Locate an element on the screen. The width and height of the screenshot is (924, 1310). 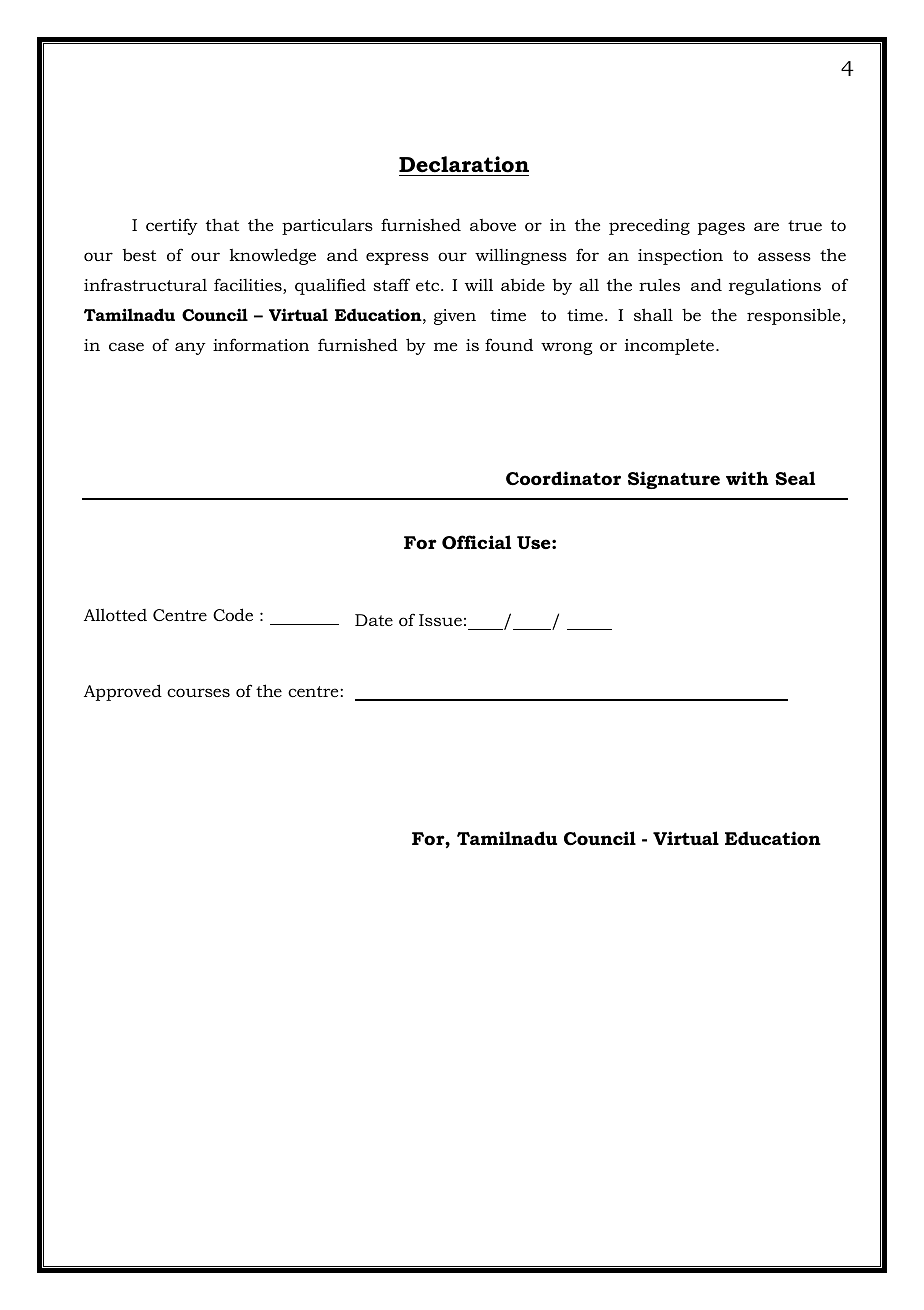
with is located at coordinates (747, 478).
